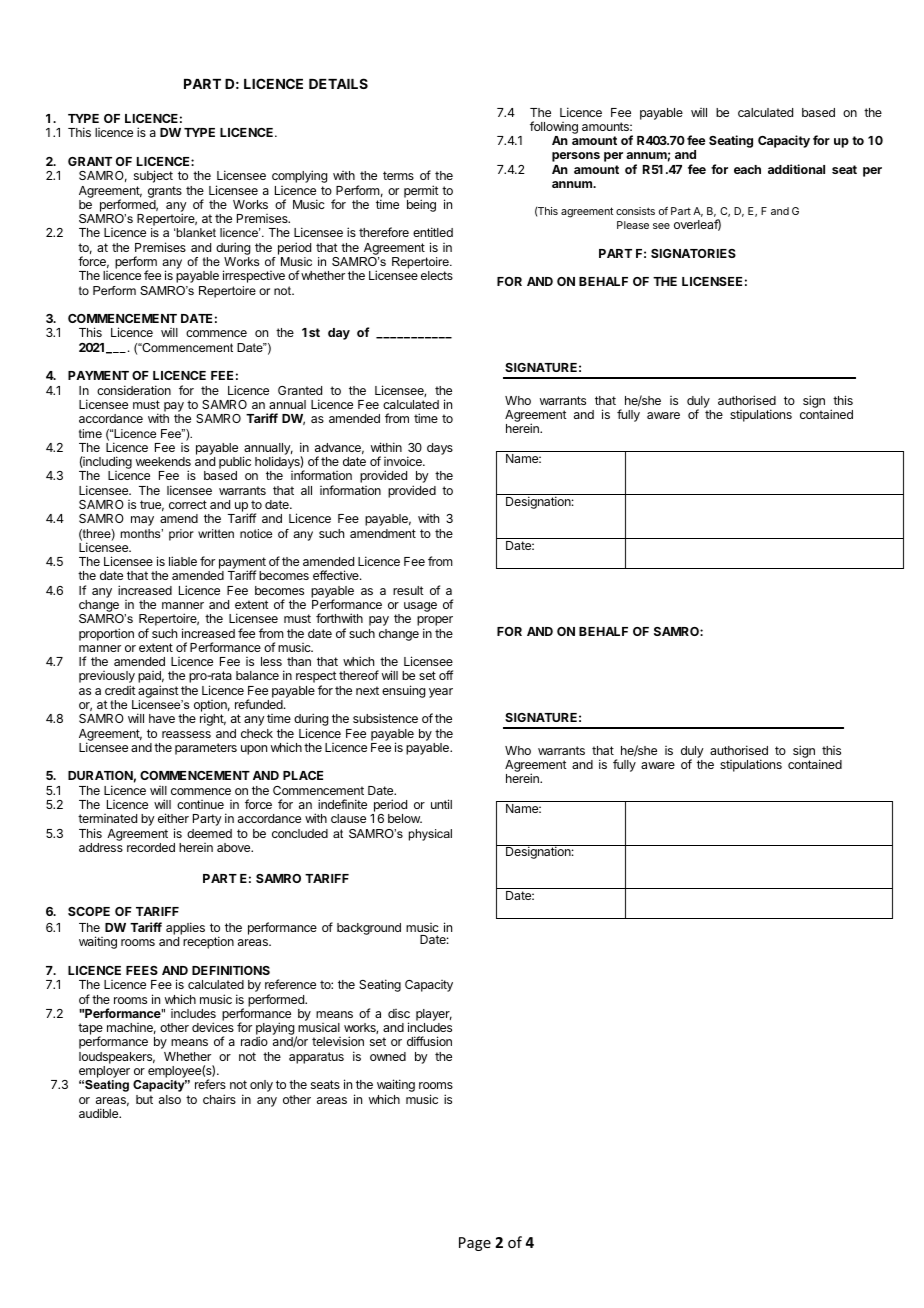 This document has height=1308, width=924. I want to click on terms, so click(398, 175).
